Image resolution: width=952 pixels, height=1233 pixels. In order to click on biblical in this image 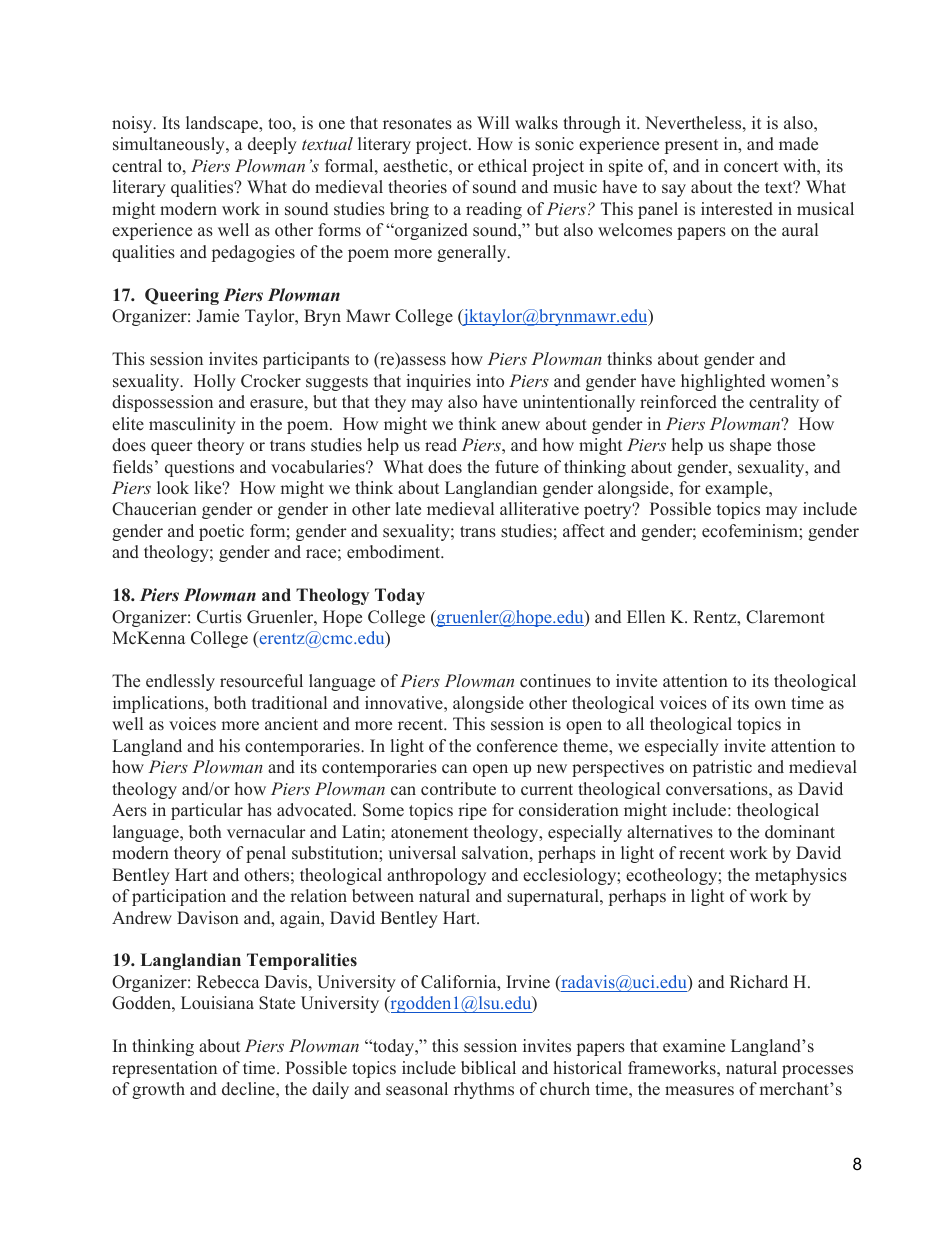, I will do `click(488, 1068)`.
